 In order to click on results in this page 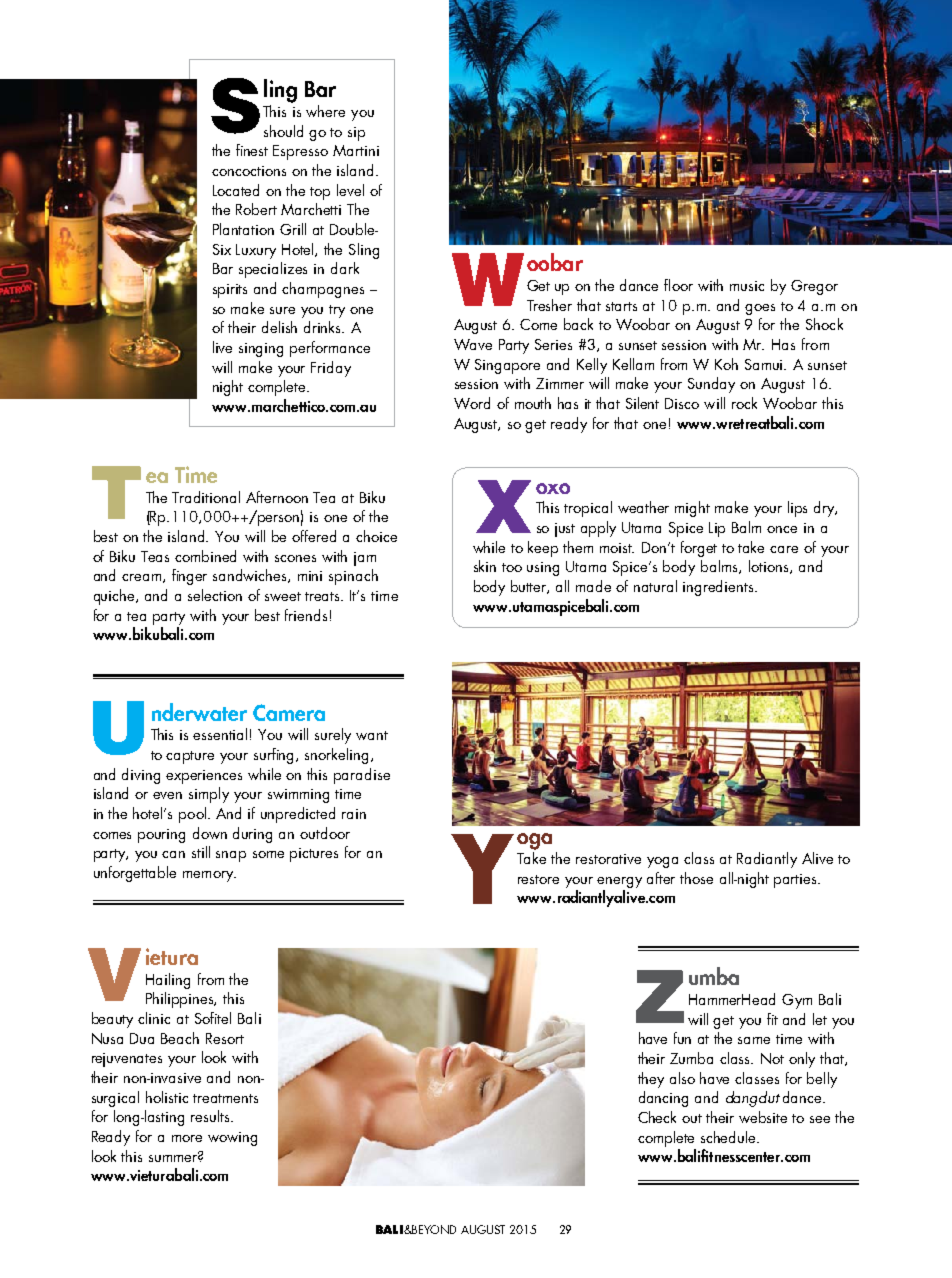, I will do `click(211, 1116)`.
